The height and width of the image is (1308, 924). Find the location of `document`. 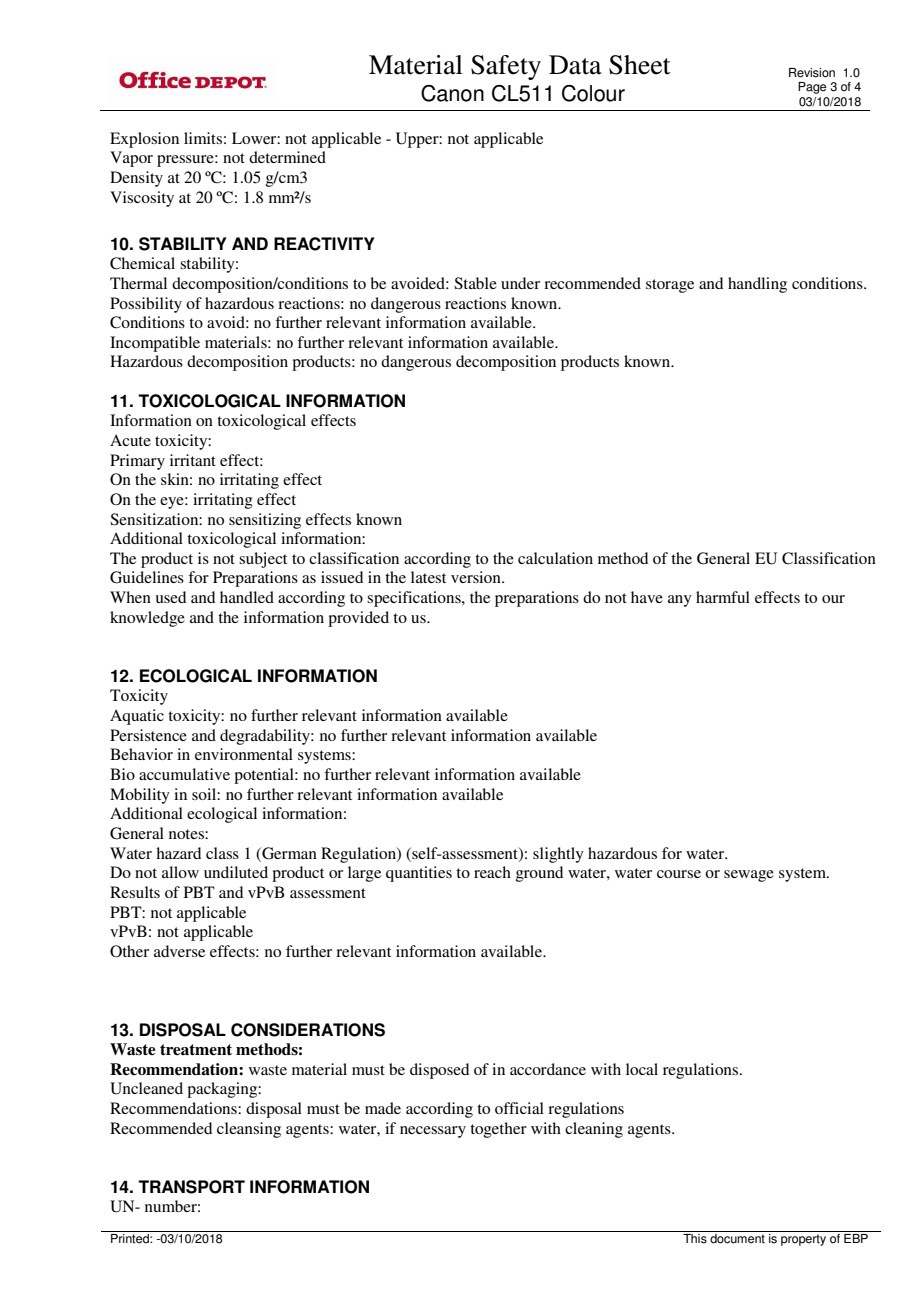

document is located at coordinates (737, 1239).
